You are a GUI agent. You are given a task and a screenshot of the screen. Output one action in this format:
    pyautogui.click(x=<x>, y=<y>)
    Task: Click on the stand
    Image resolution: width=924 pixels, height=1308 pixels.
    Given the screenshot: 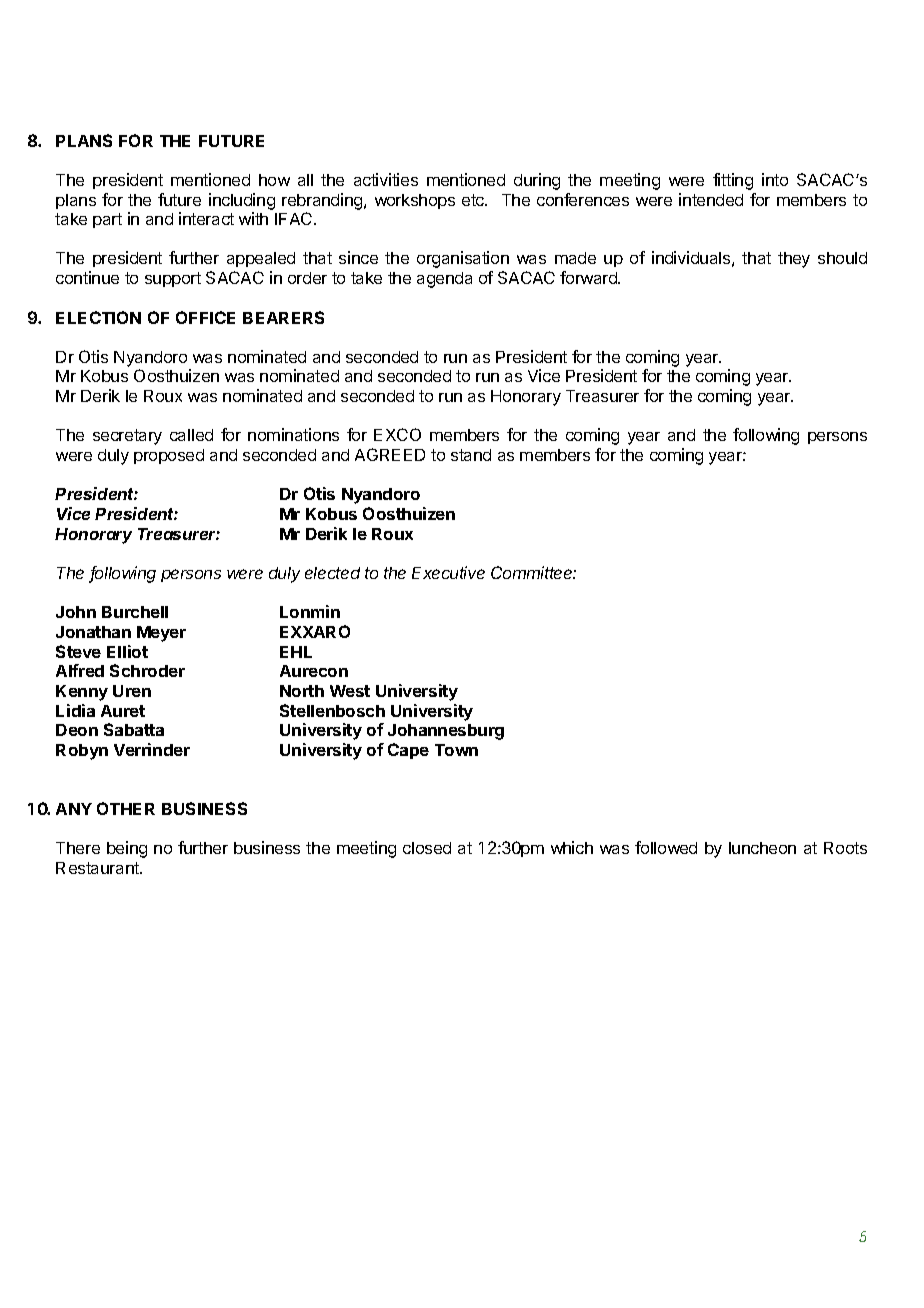 What is the action you would take?
    pyautogui.click(x=471, y=455)
